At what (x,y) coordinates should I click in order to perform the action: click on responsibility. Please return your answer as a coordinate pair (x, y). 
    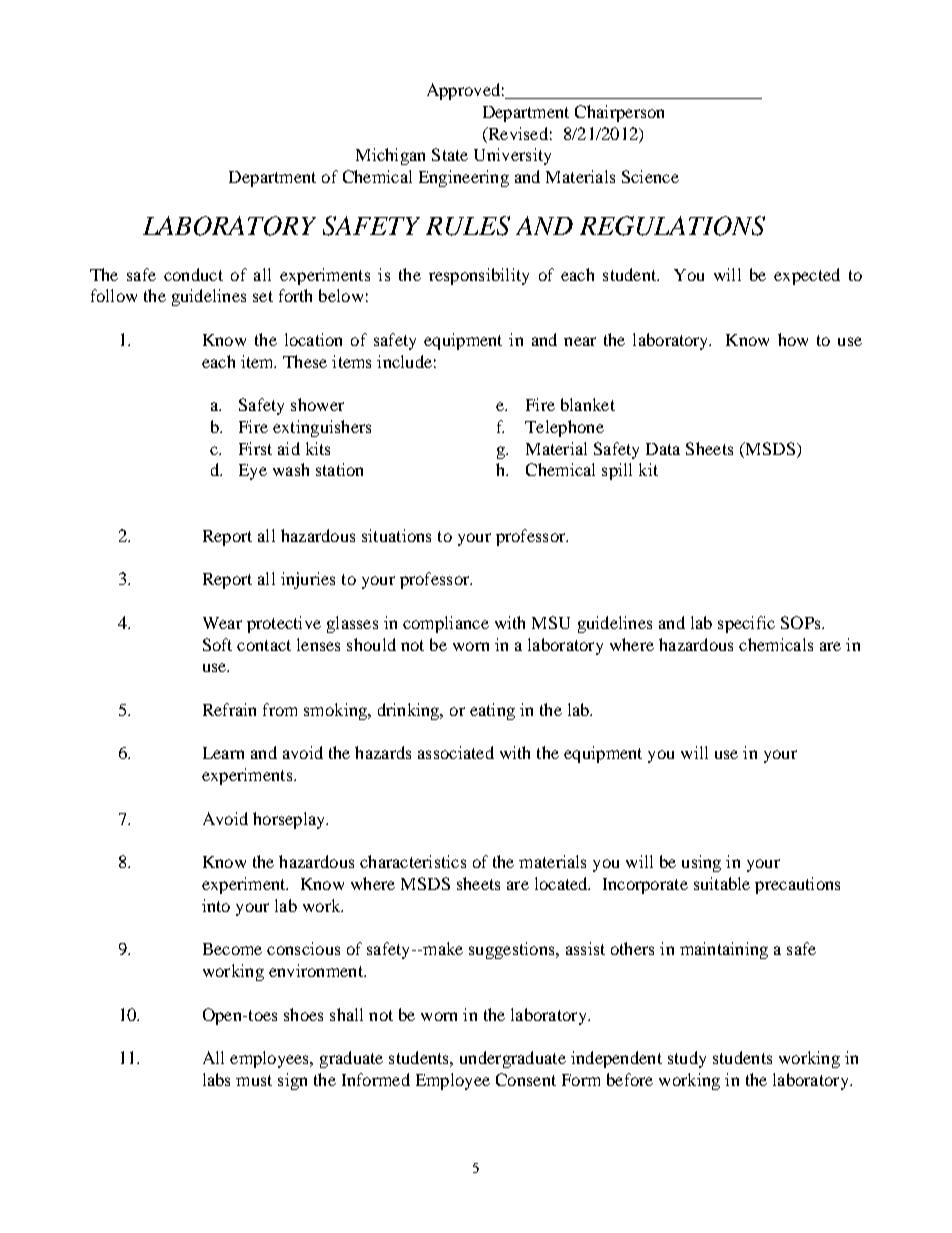
    Looking at the image, I should click on (479, 276).
